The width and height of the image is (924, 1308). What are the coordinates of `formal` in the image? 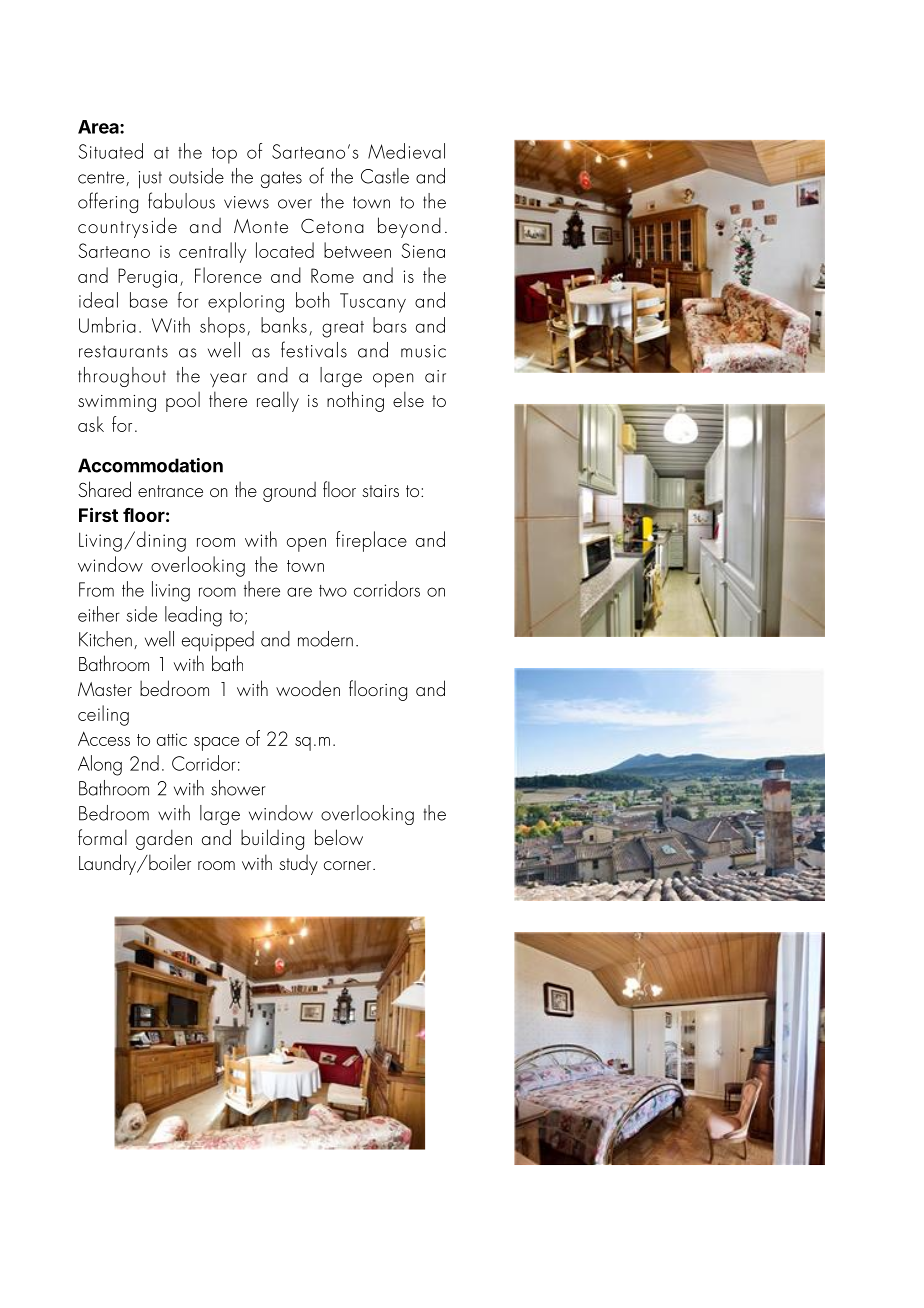 It's located at (102, 837).
